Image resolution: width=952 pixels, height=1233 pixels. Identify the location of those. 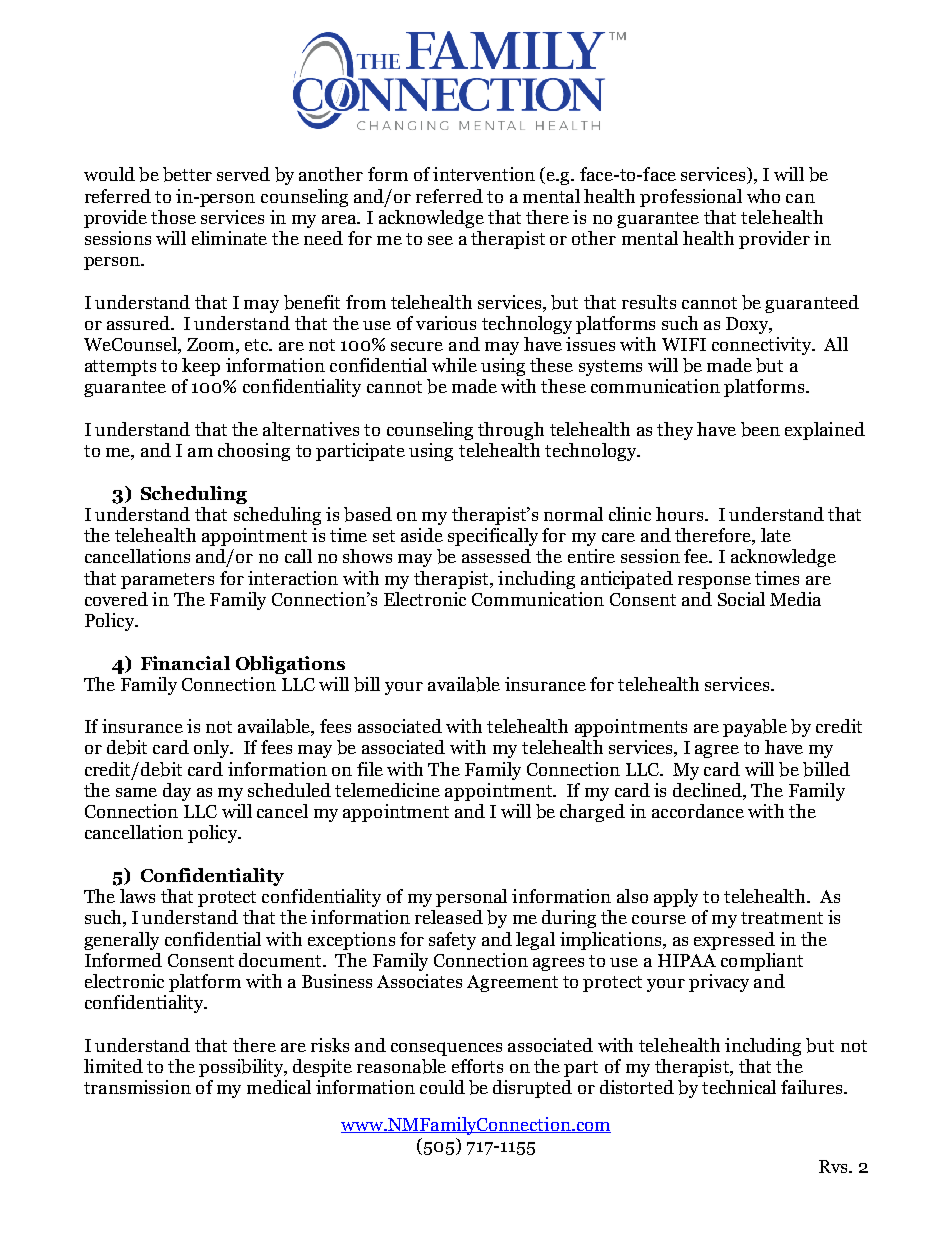
(173, 217).
